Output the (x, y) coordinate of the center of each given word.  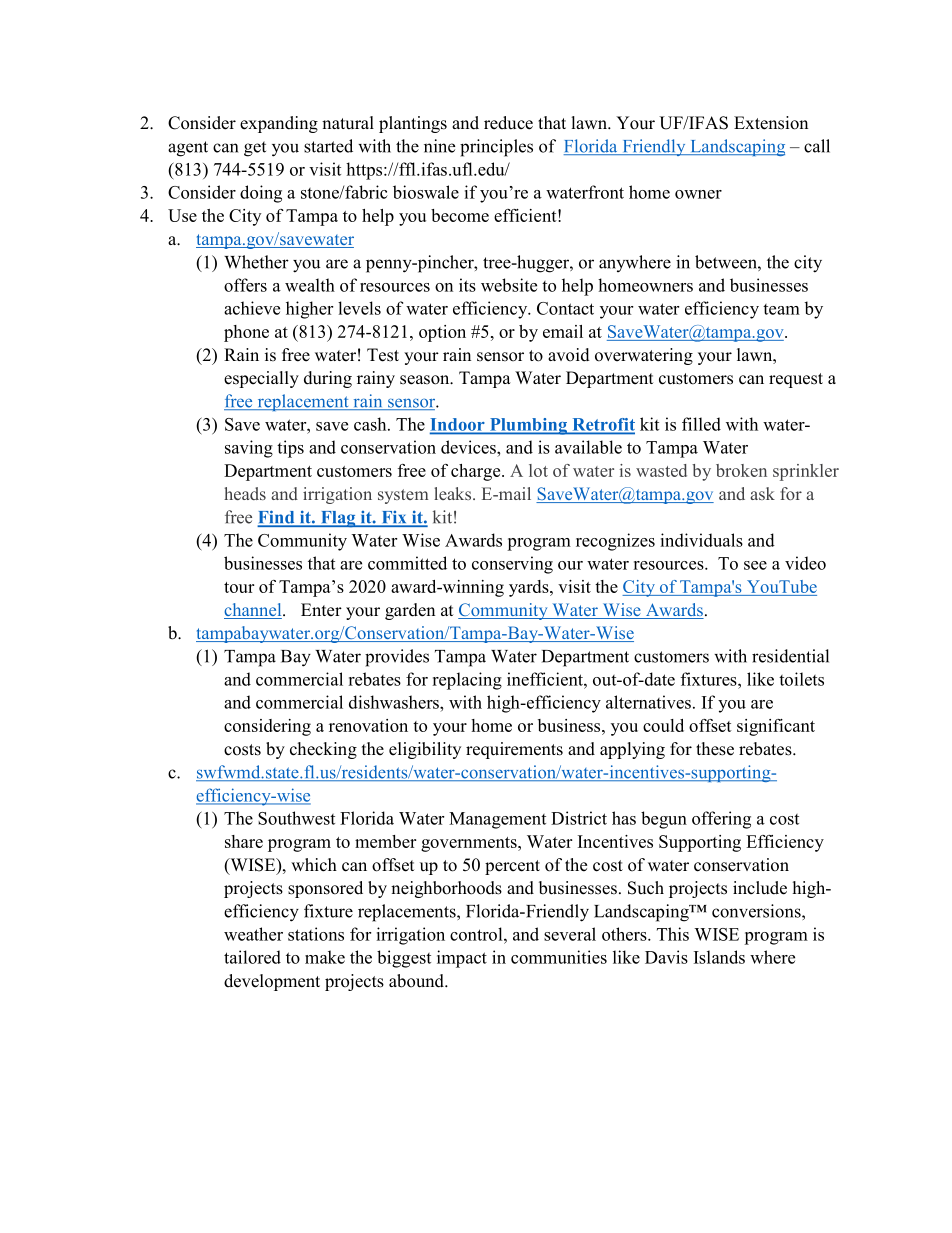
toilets (801, 679)
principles (496, 148)
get (255, 149)
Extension (771, 123)
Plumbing (528, 426)
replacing (467, 681)
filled (701, 424)
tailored (252, 957)
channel (254, 611)
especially (261, 379)
